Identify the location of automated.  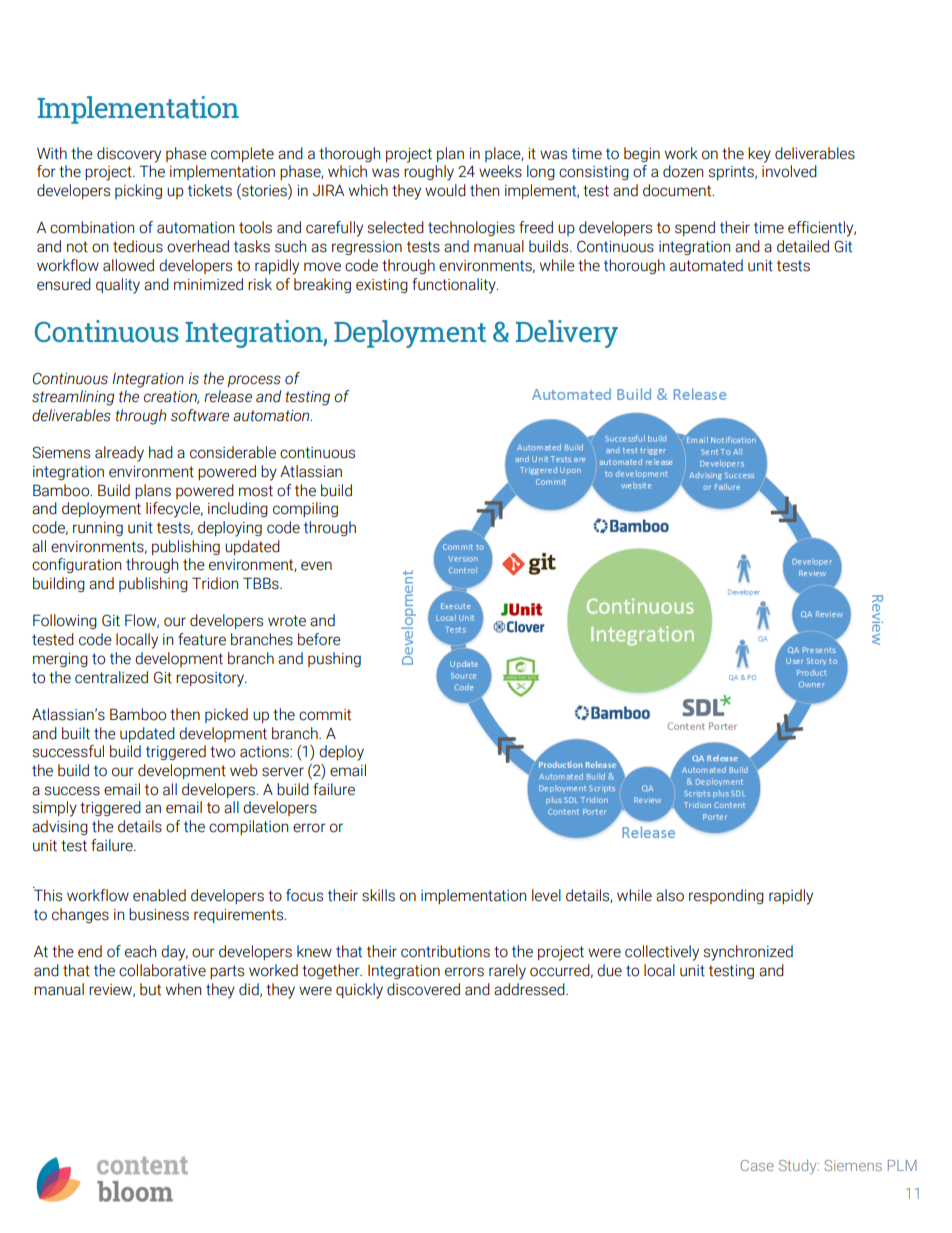
(706, 265).
